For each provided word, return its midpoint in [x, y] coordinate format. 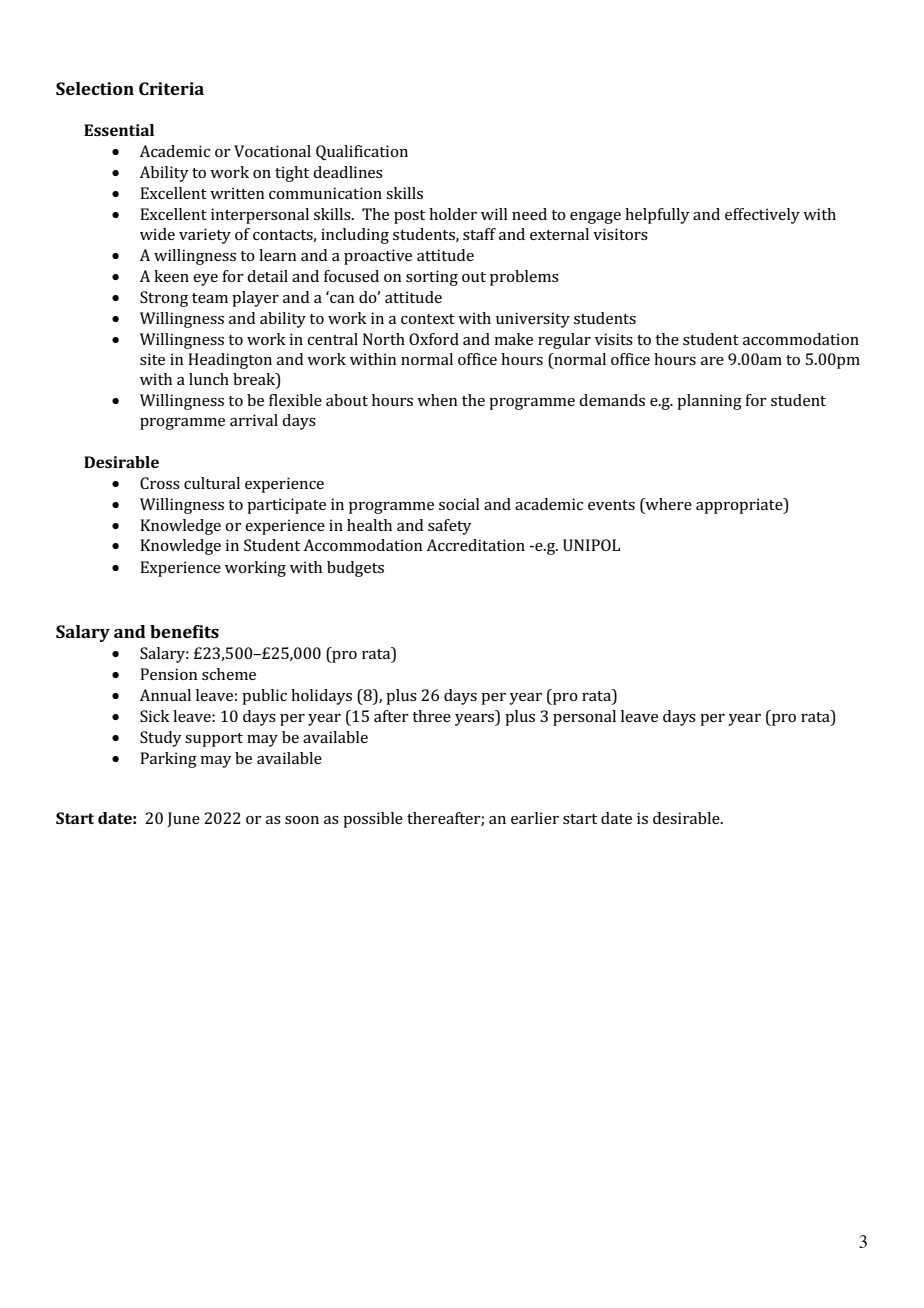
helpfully [657, 216]
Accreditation [475, 545]
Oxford [434, 339]
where [667, 504]
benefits [184, 631]
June [183, 819]
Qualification [362, 152]
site [152, 359]
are [712, 361]
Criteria [171, 88]
